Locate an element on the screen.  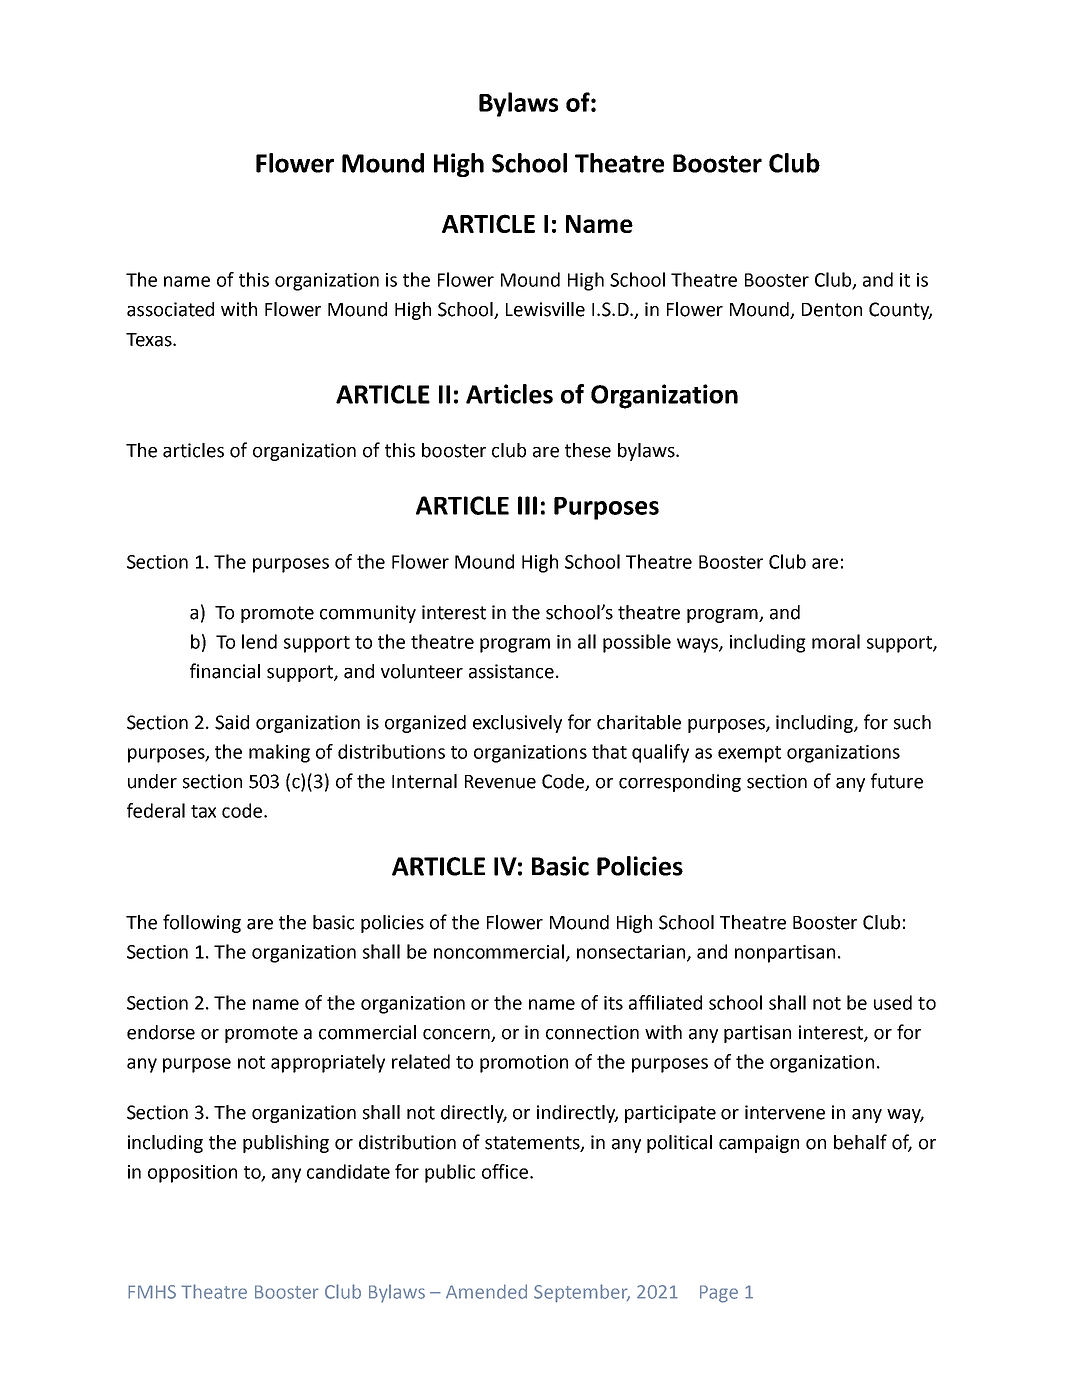
opposition is located at coordinates (192, 1174).
